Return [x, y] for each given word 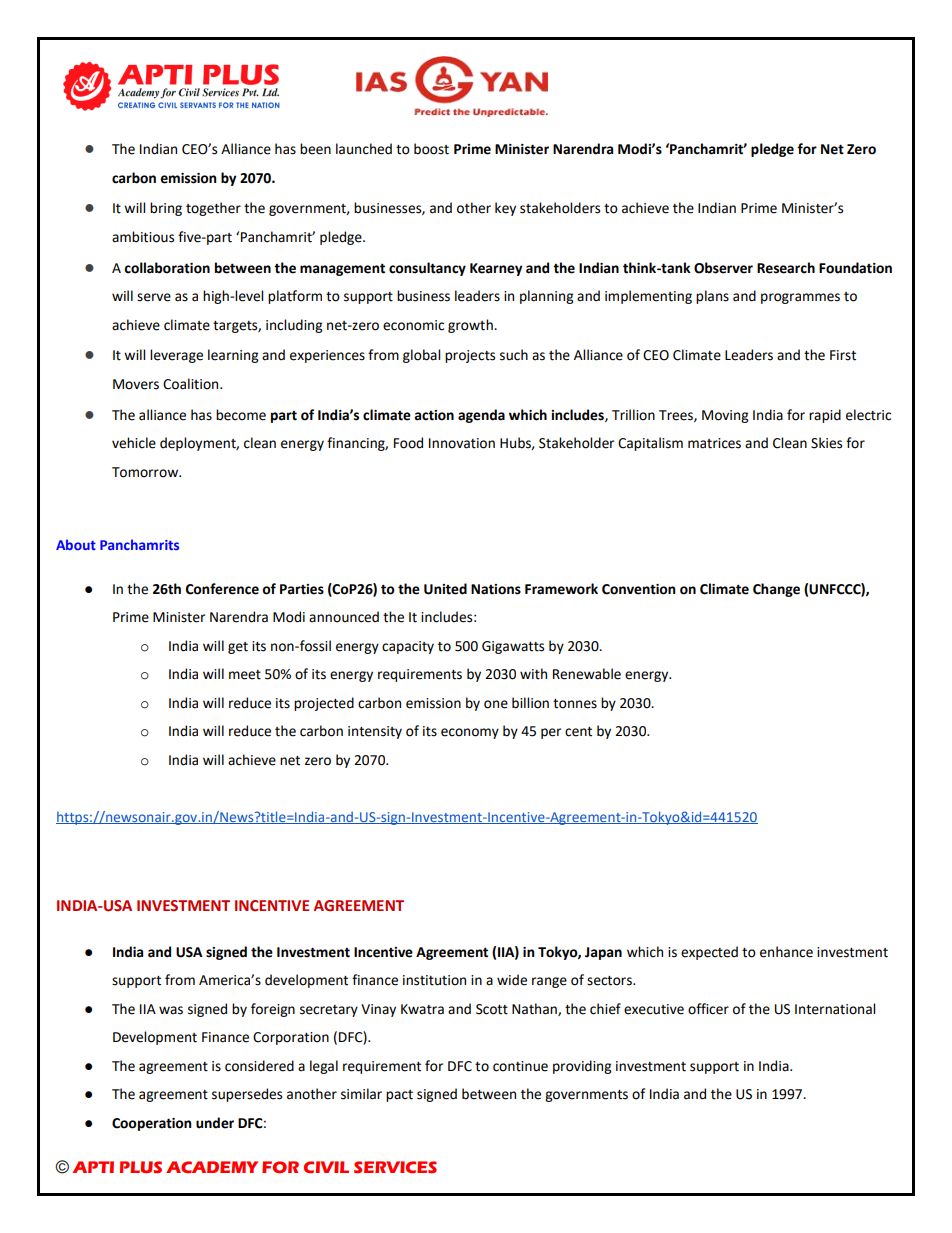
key [505, 209]
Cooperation [151, 1124]
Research [786, 268]
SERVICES [395, 1167]
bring [166, 209]
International [835, 1009]
